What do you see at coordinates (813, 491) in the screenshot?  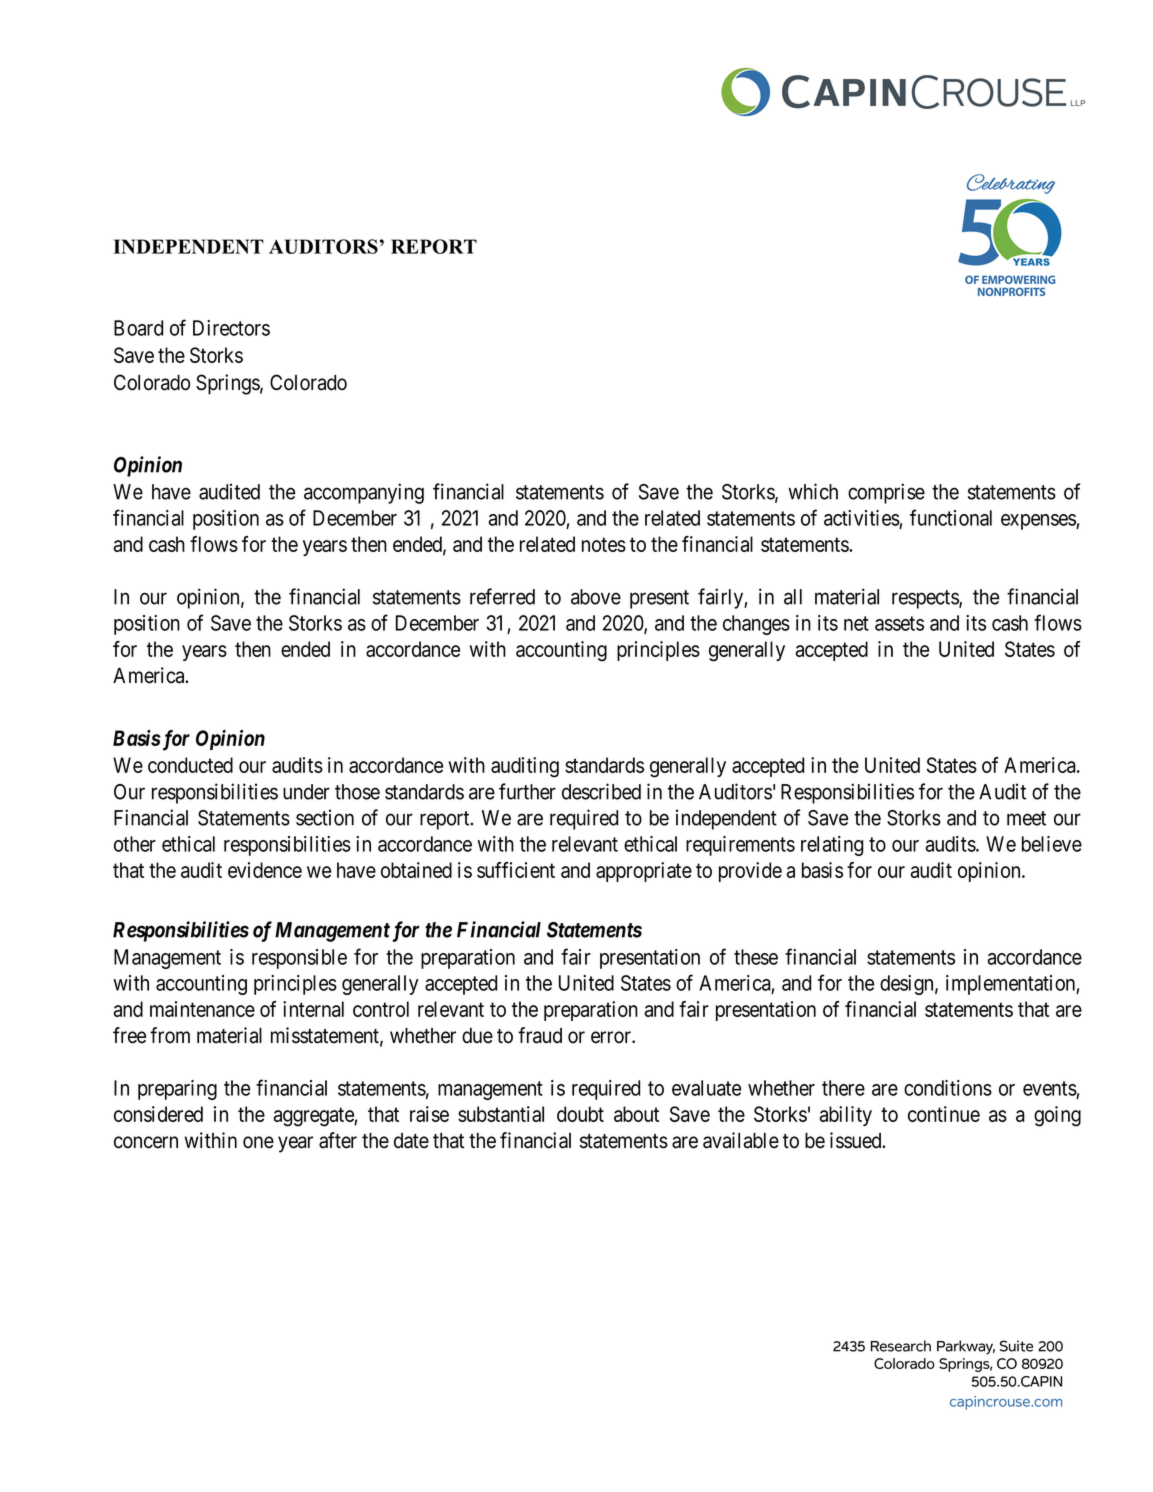 I see `which` at bounding box center [813, 491].
